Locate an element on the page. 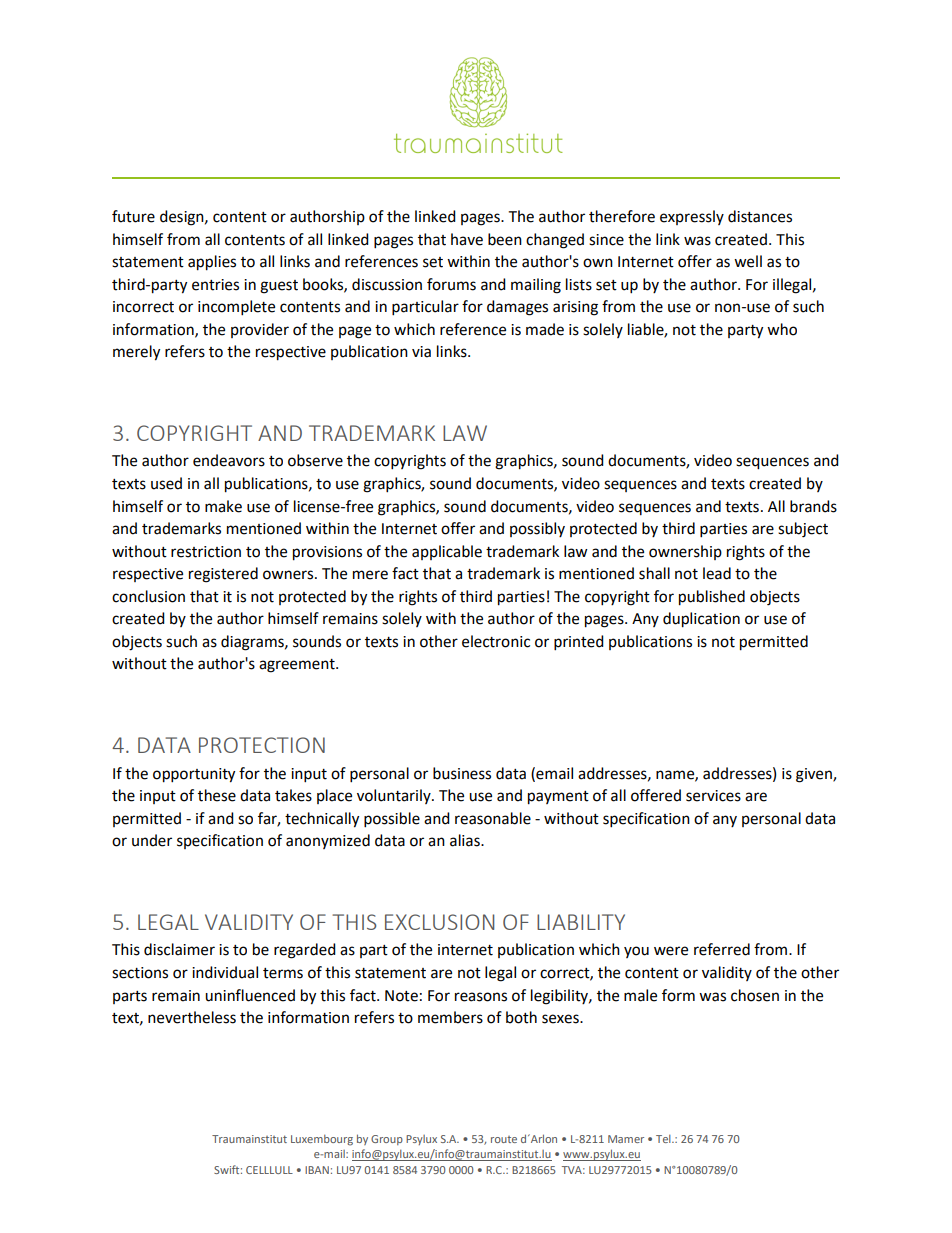 Image resolution: width=952 pixels, height=1233 pixels. Luxembourg is located at coordinates (322, 1140).
